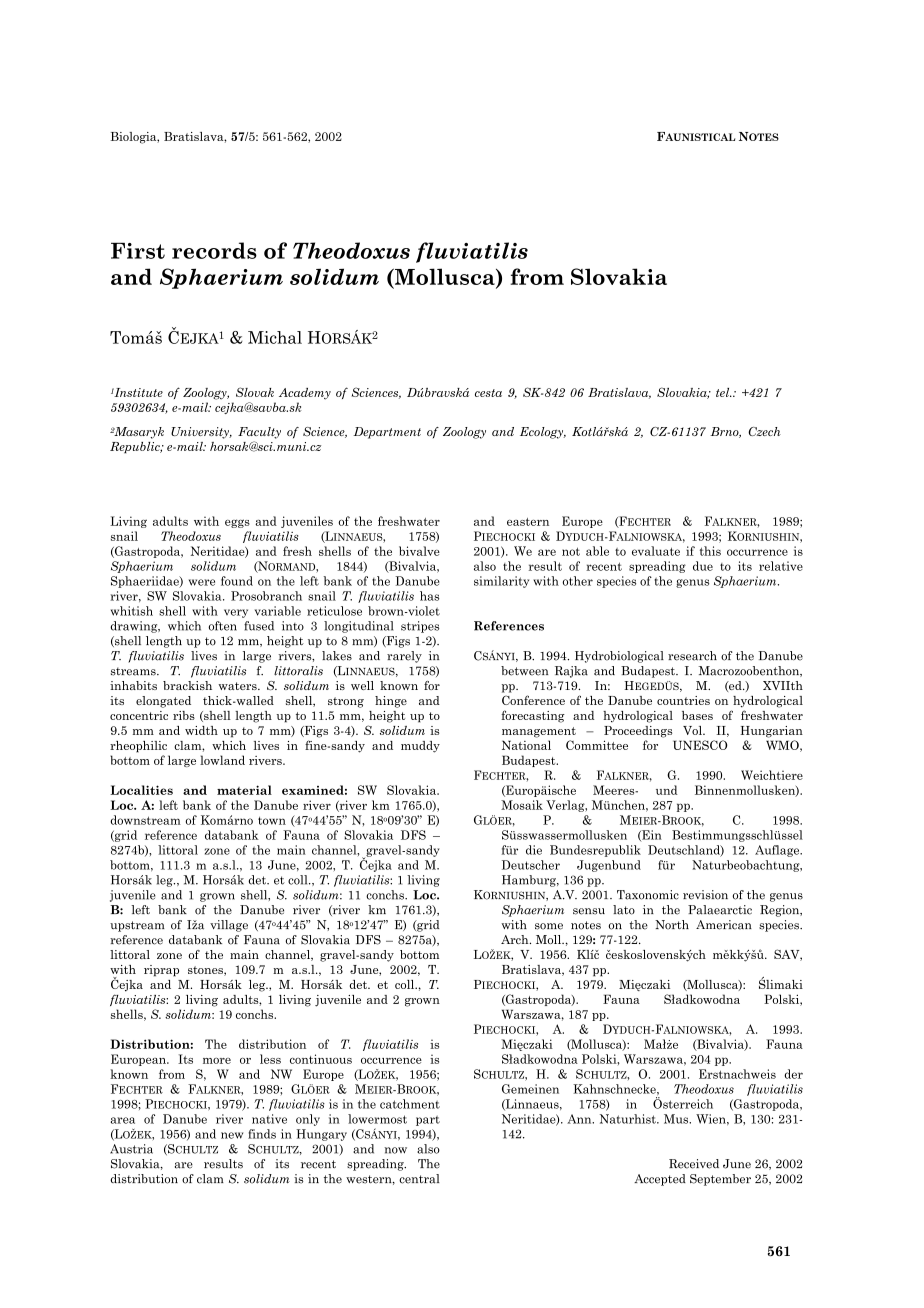 Image resolution: width=924 pixels, height=1308 pixels. Describe the element at coordinates (528, 522) in the image. I see `eastern` at that location.
